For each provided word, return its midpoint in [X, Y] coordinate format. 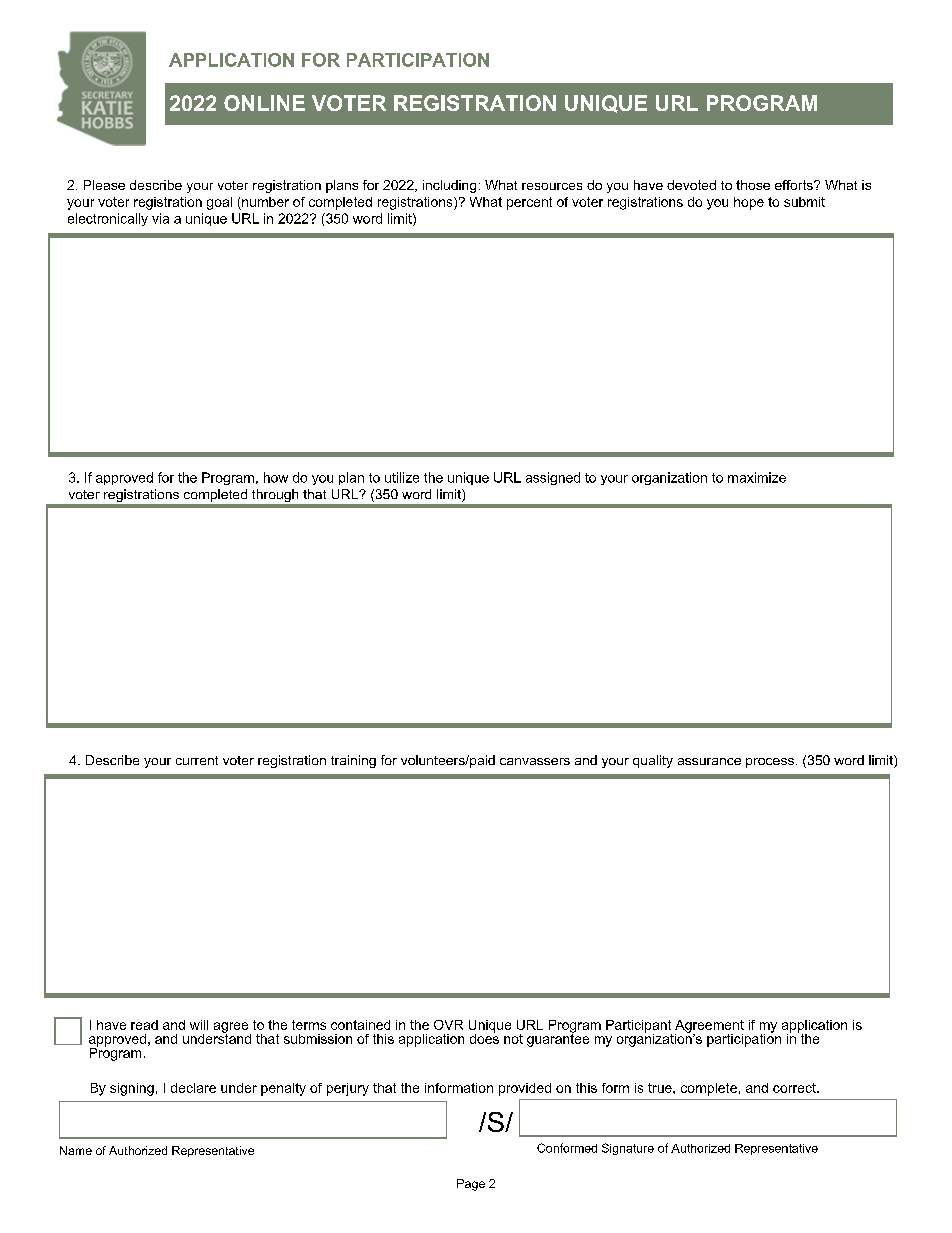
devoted [691, 185]
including [449, 186]
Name [76, 1150]
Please [104, 185]
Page [471, 1185]
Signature [628, 1149]
